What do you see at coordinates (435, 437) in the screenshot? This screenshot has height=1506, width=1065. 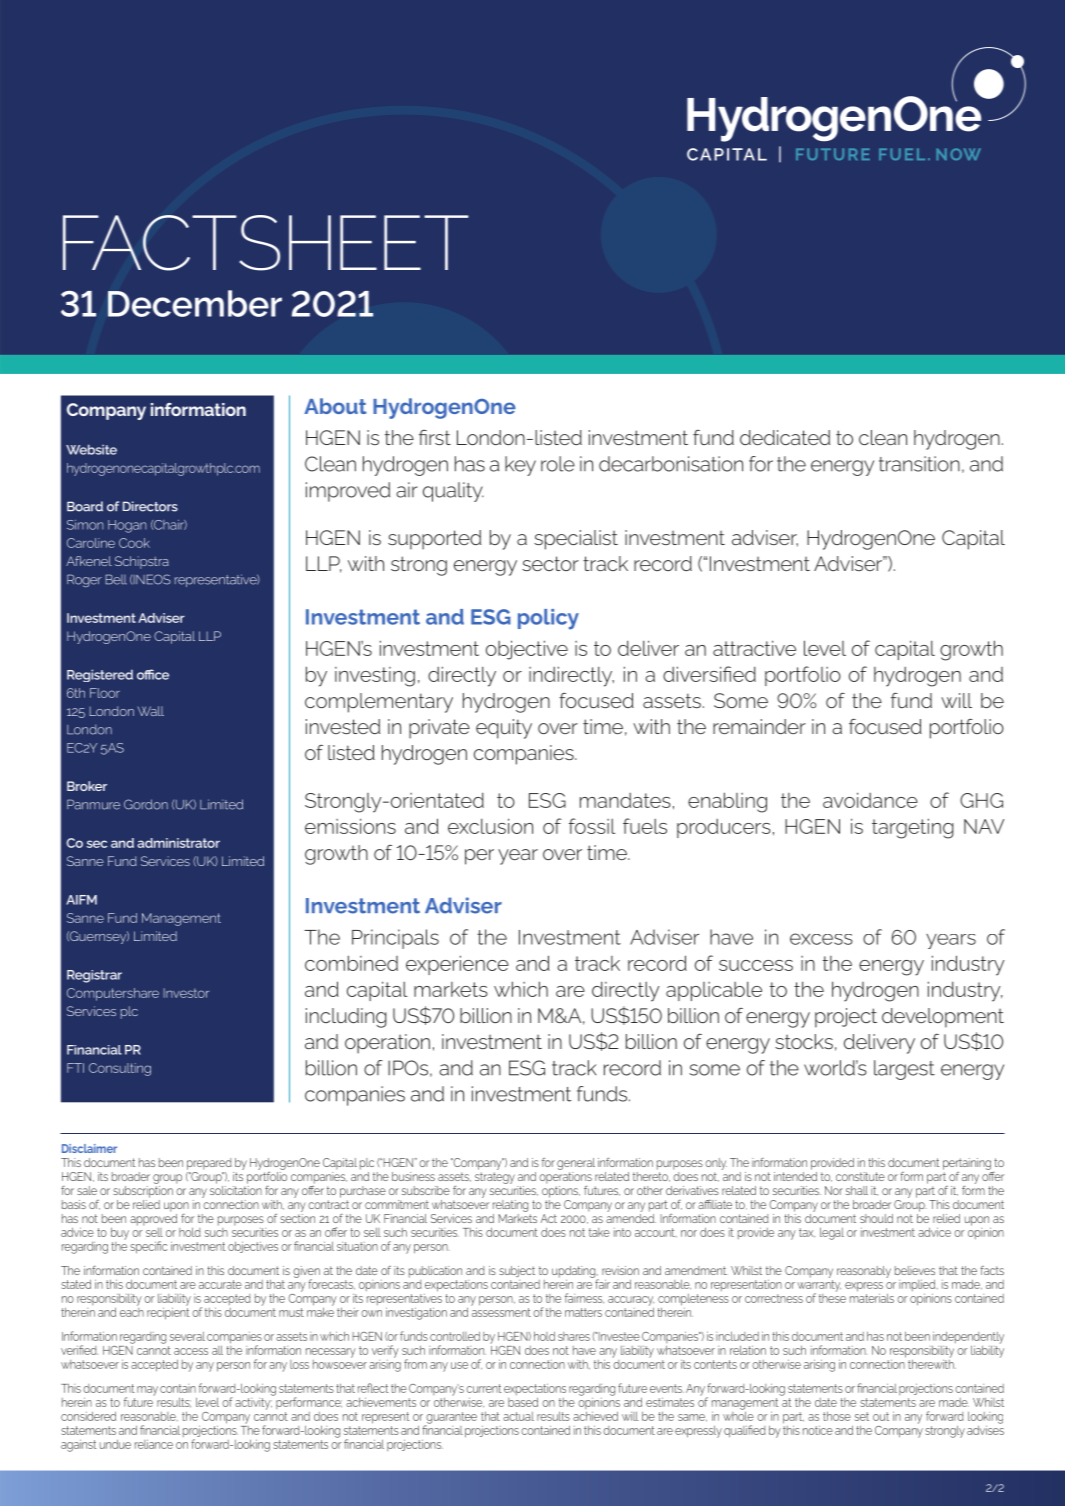 I see `first` at bounding box center [435, 437].
